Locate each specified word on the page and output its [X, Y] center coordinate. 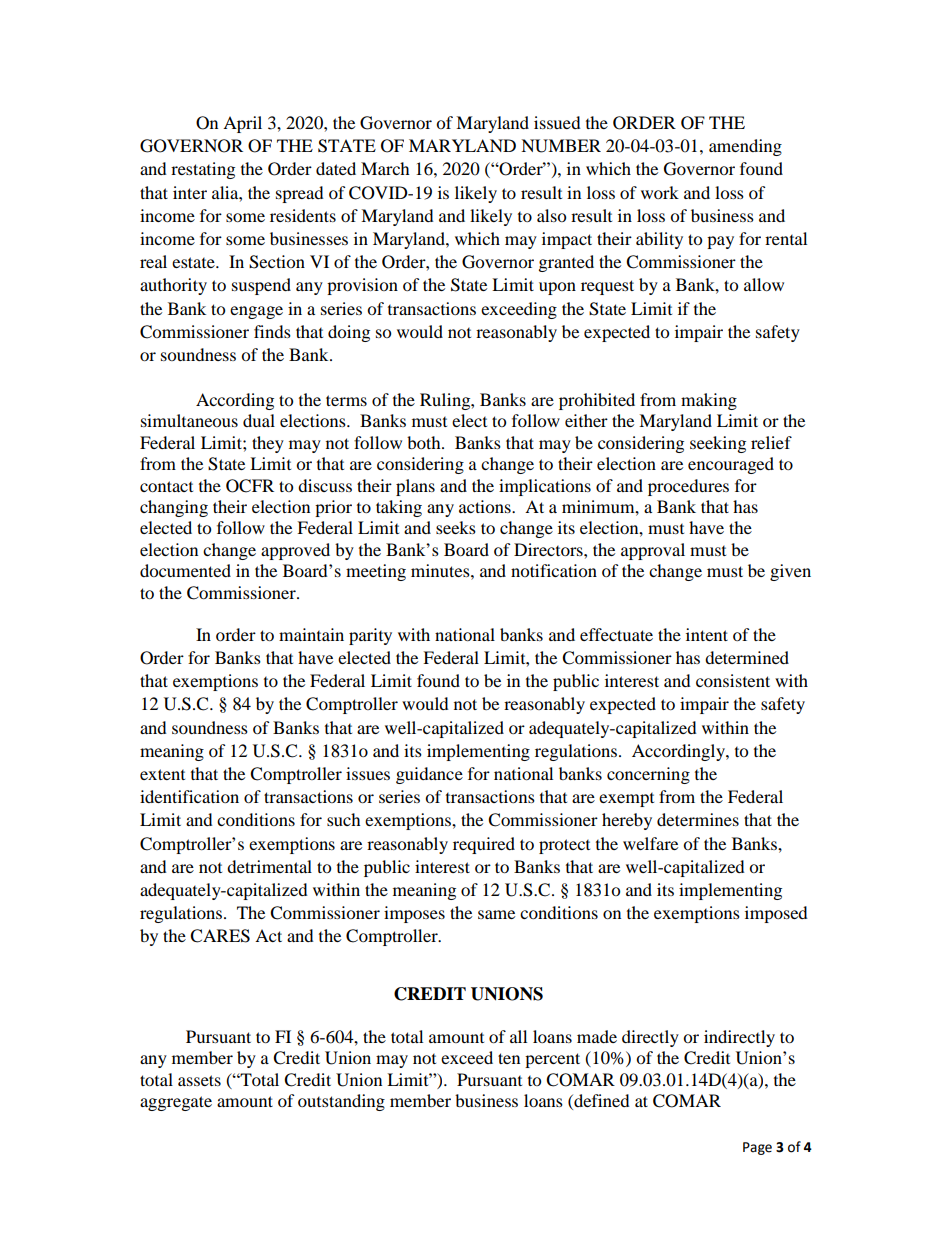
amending [745, 147]
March [385, 168]
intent [707, 634]
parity [370, 636]
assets [199, 1080]
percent [552, 1060]
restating [203, 170]
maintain [311, 634]
